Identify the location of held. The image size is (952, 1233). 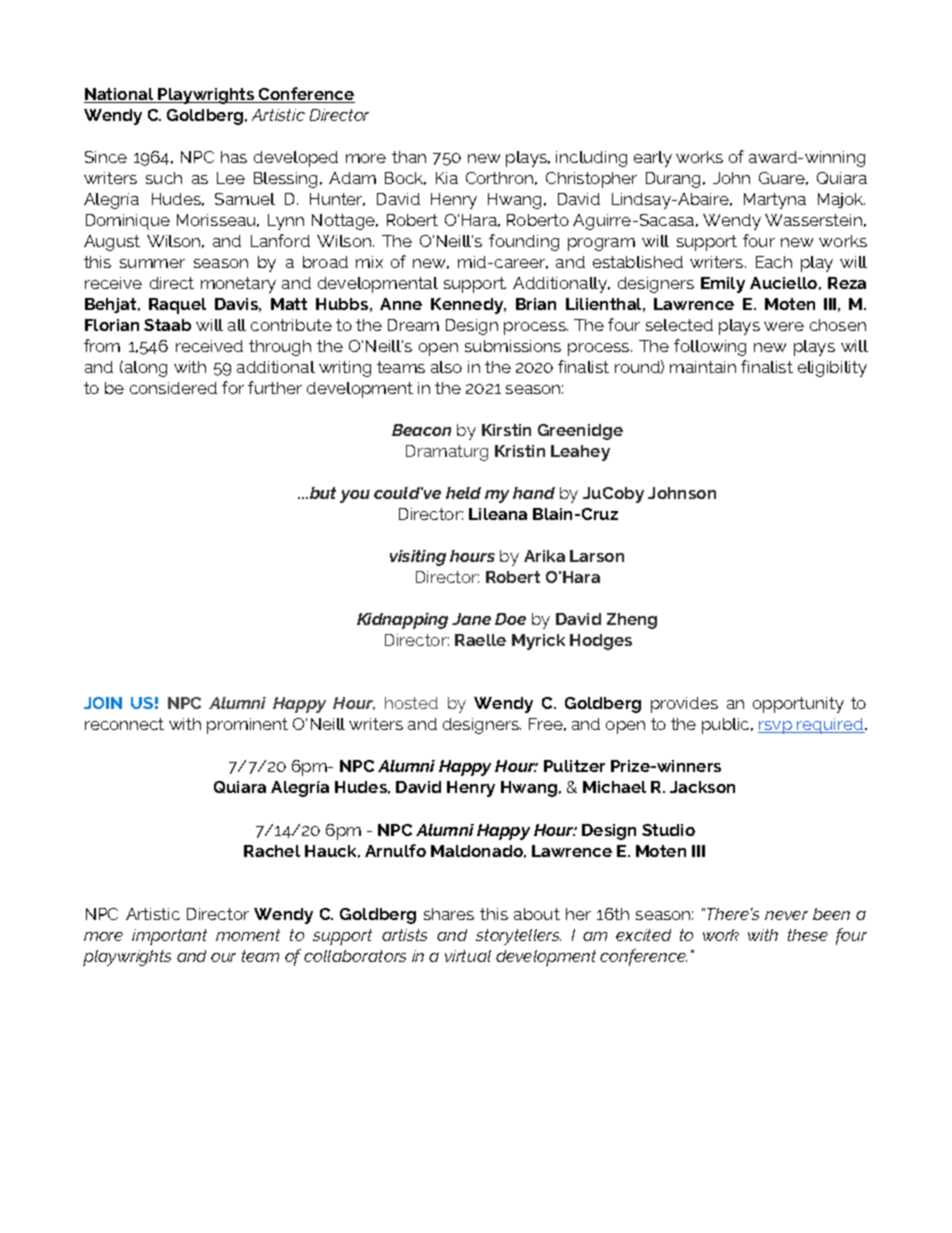
(463, 493).
